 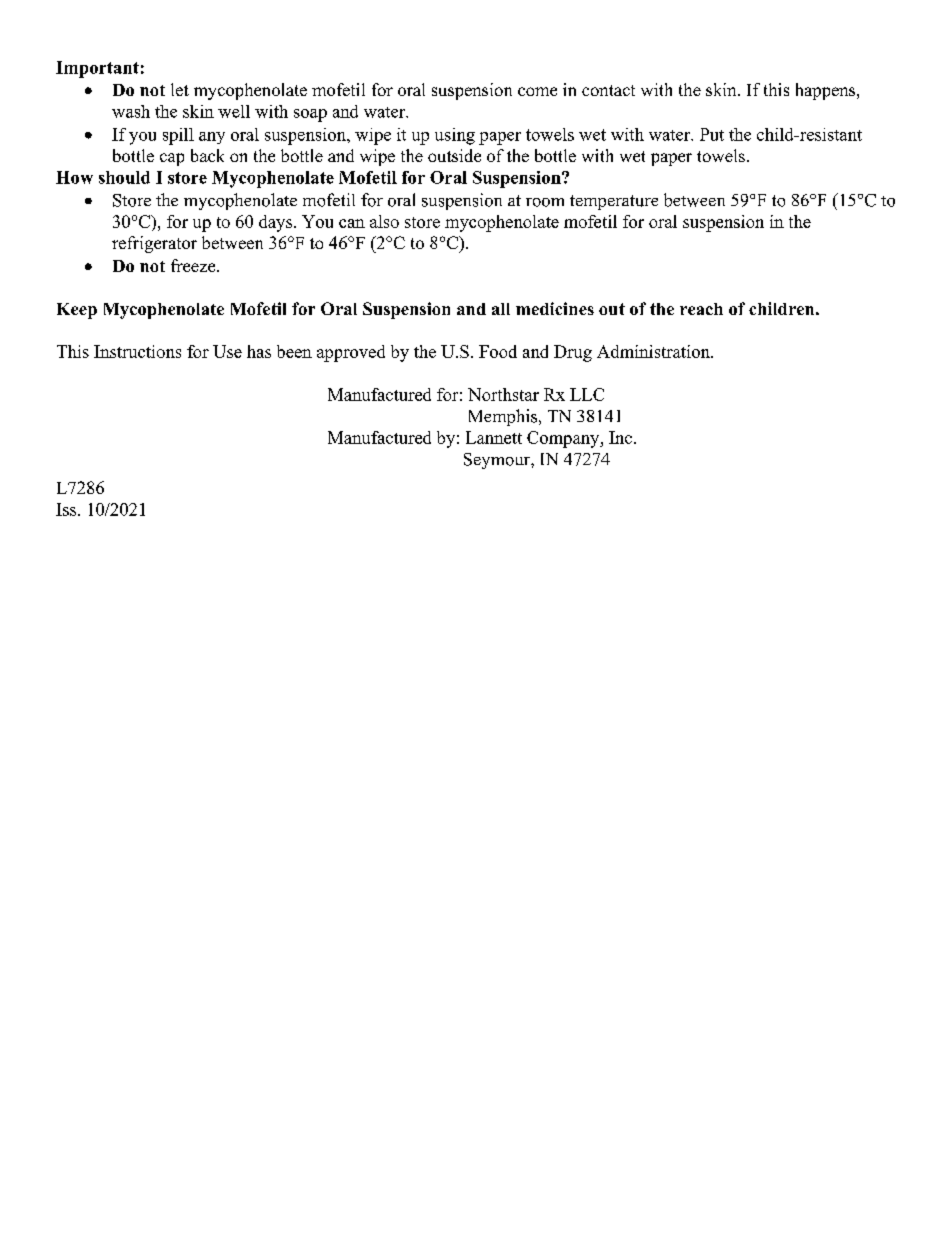 What do you see at coordinates (154, 244) in the page?
I see `refrigerator` at bounding box center [154, 244].
